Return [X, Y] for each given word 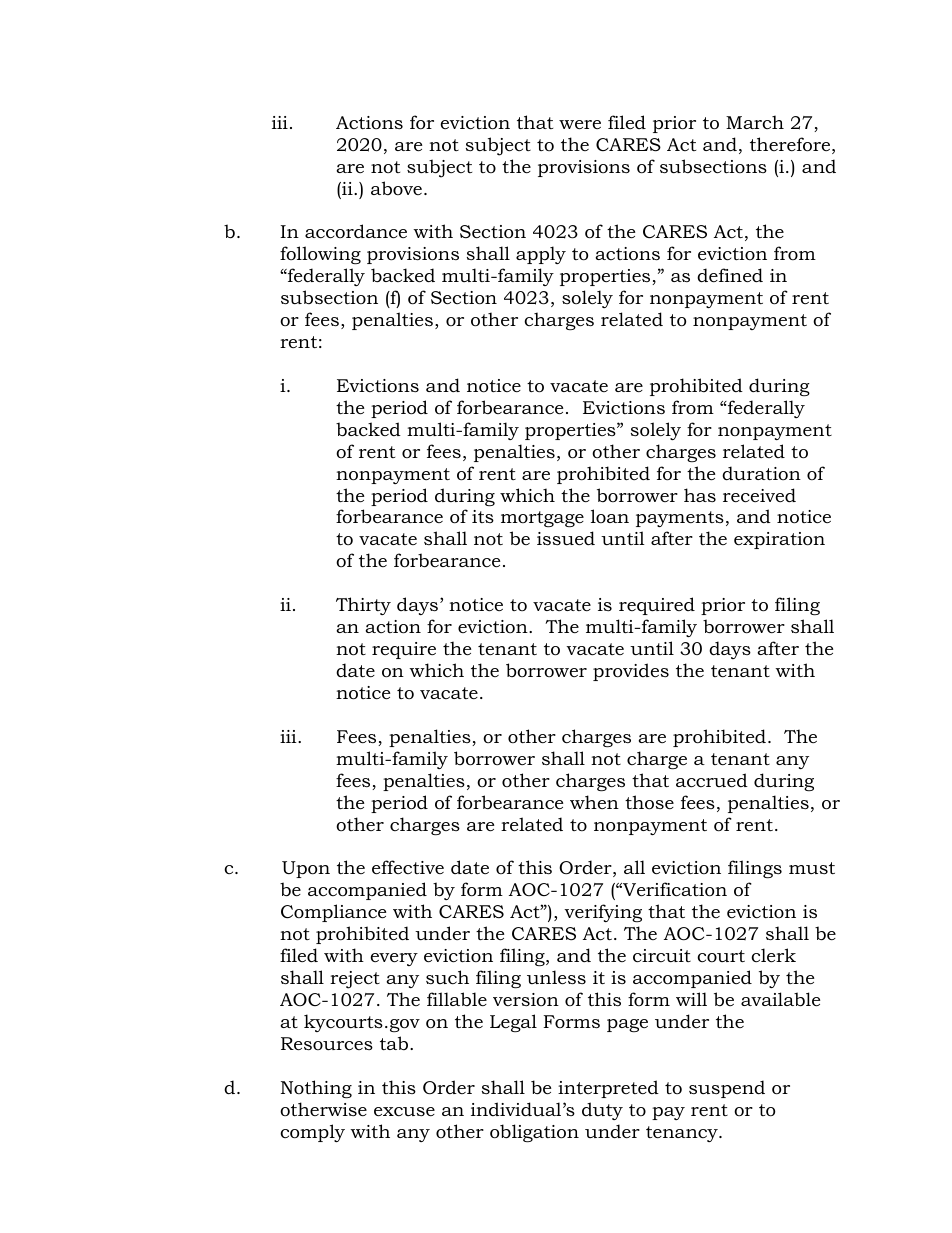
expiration [779, 540]
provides [631, 672]
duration [761, 473]
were [580, 124]
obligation [534, 1133]
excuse [404, 1112]
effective [408, 867]
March [755, 122]
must [812, 868]
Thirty [363, 606]
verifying [603, 913]
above [398, 188]
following [320, 255]
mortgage [542, 519]
